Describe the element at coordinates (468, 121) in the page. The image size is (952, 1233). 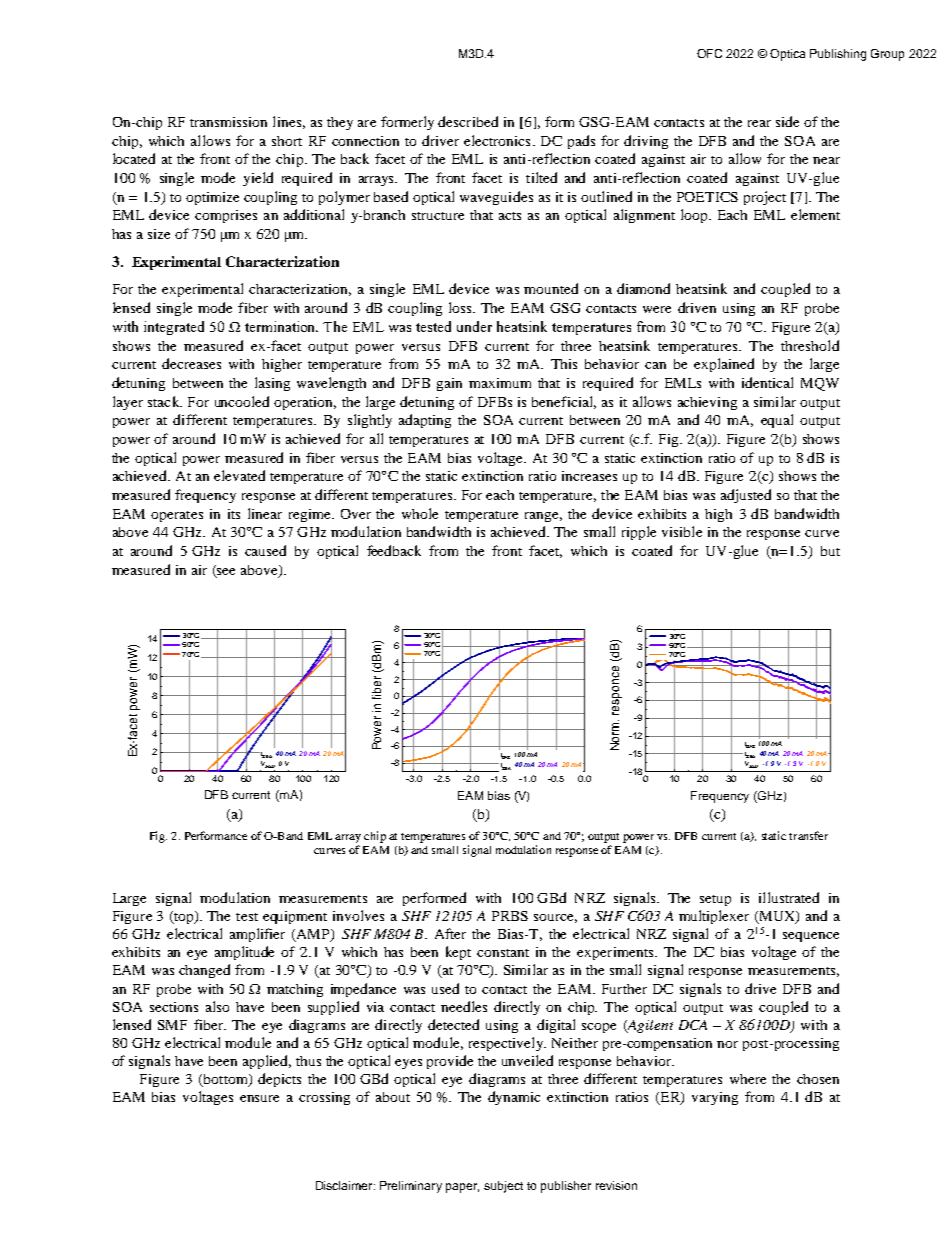
I see `described` at that location.
